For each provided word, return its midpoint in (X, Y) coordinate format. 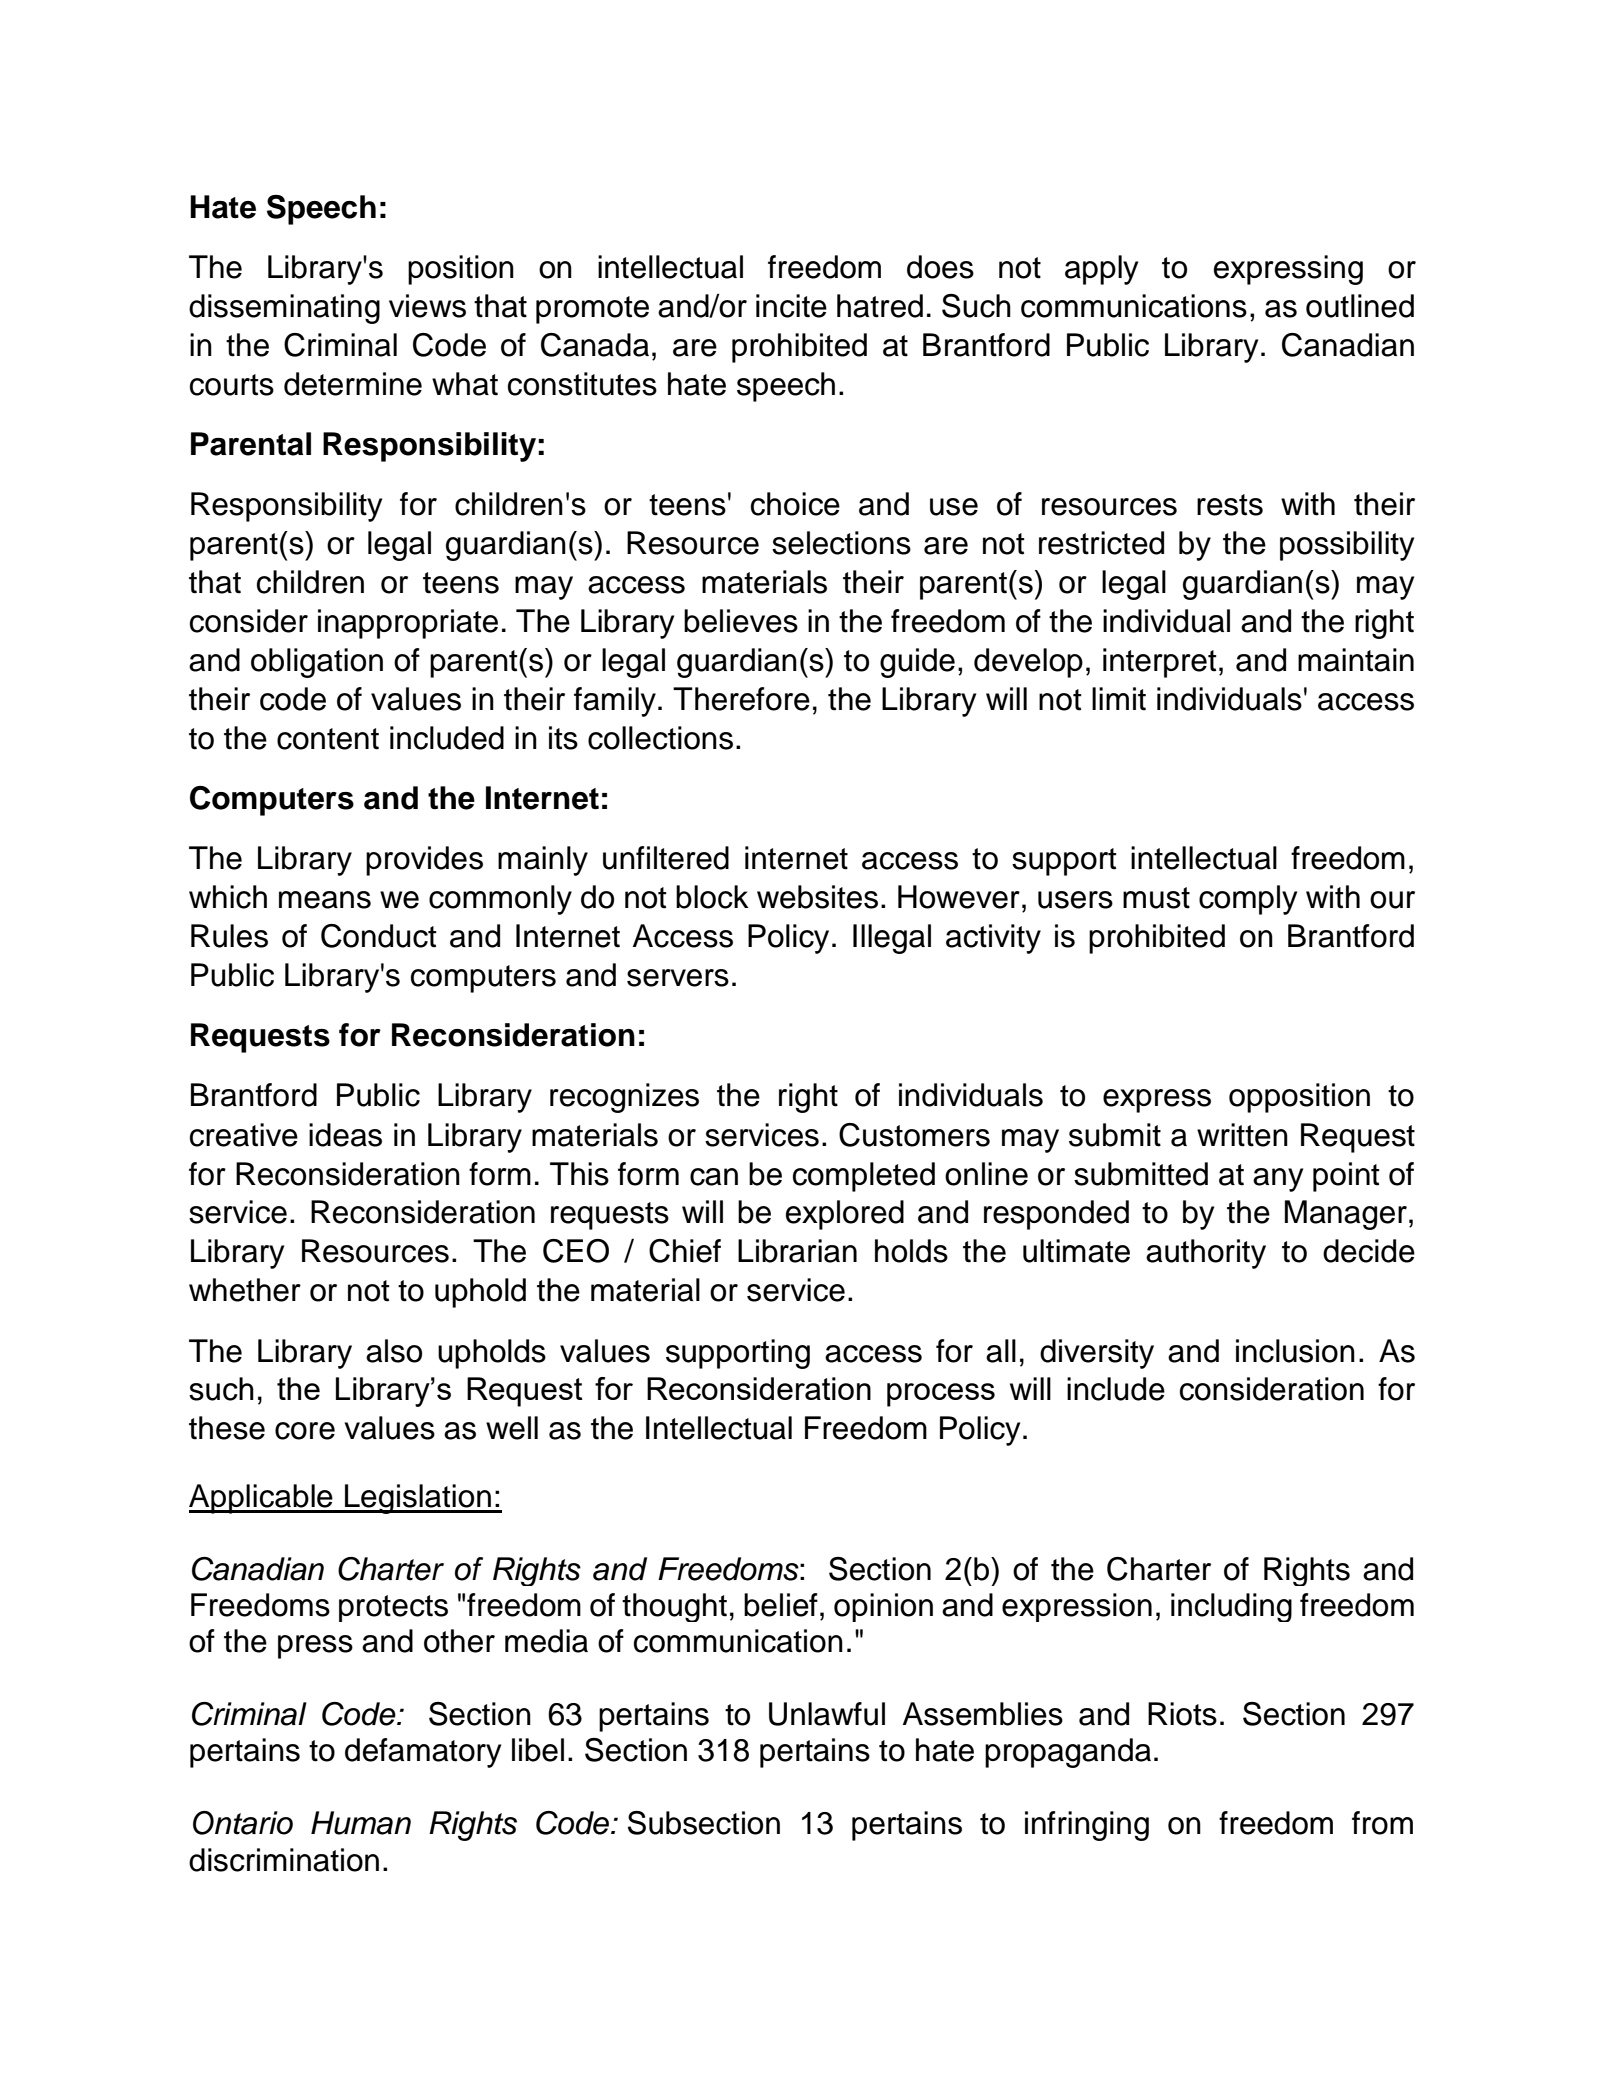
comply (1248, 900)
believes (741, 621)
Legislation (418, 1499)
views (427, 306)
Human (361, 1823)
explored (845, 1215)
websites (817, 897)
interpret (1160, 663)
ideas (345, 1135)
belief (781, 1605)
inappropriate (408, 624)
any (1278, 1180)
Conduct (379, 936)
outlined (1360, 306)
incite (791, 306)
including (1231, 1607)
